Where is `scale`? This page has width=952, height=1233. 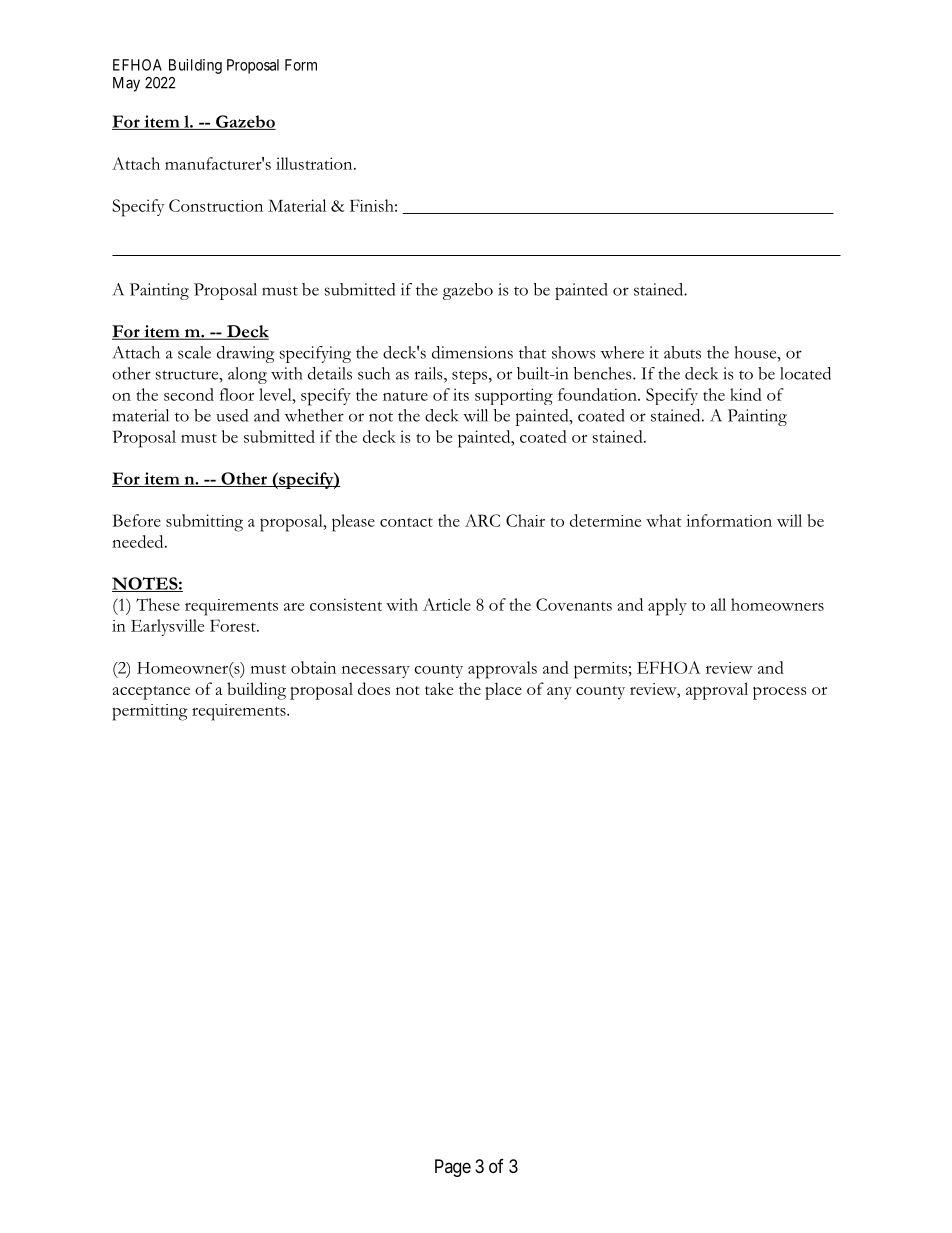 scale is located at coordinates (194, 352).
